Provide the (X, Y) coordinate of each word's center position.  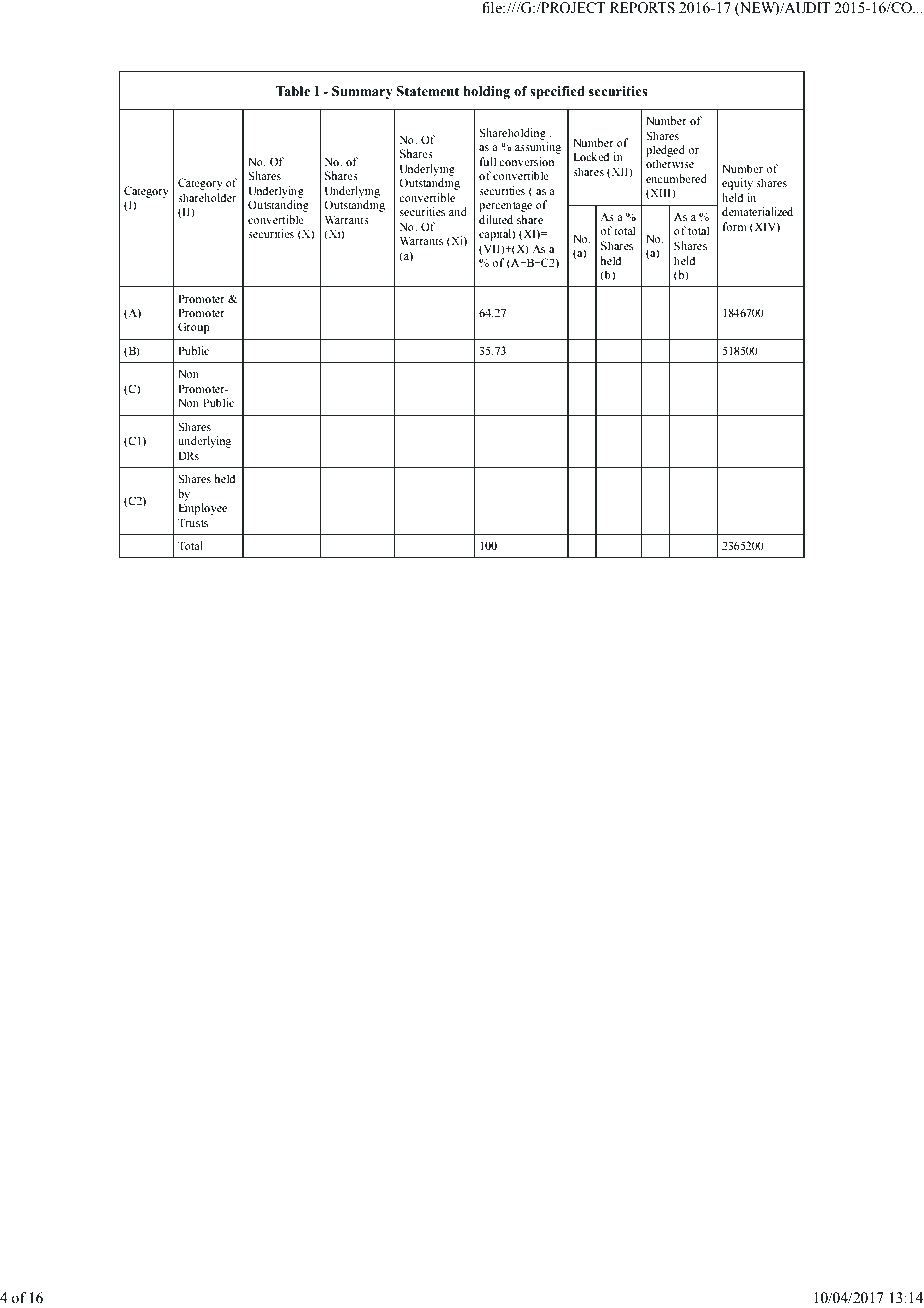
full (487, 161)
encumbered (676, 178)
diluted (496, 219)
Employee (202, 509)
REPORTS (642, 8)
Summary (362, 92)
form (734, 226)
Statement (427, 91)
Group (194, 328)
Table (293, 91)
